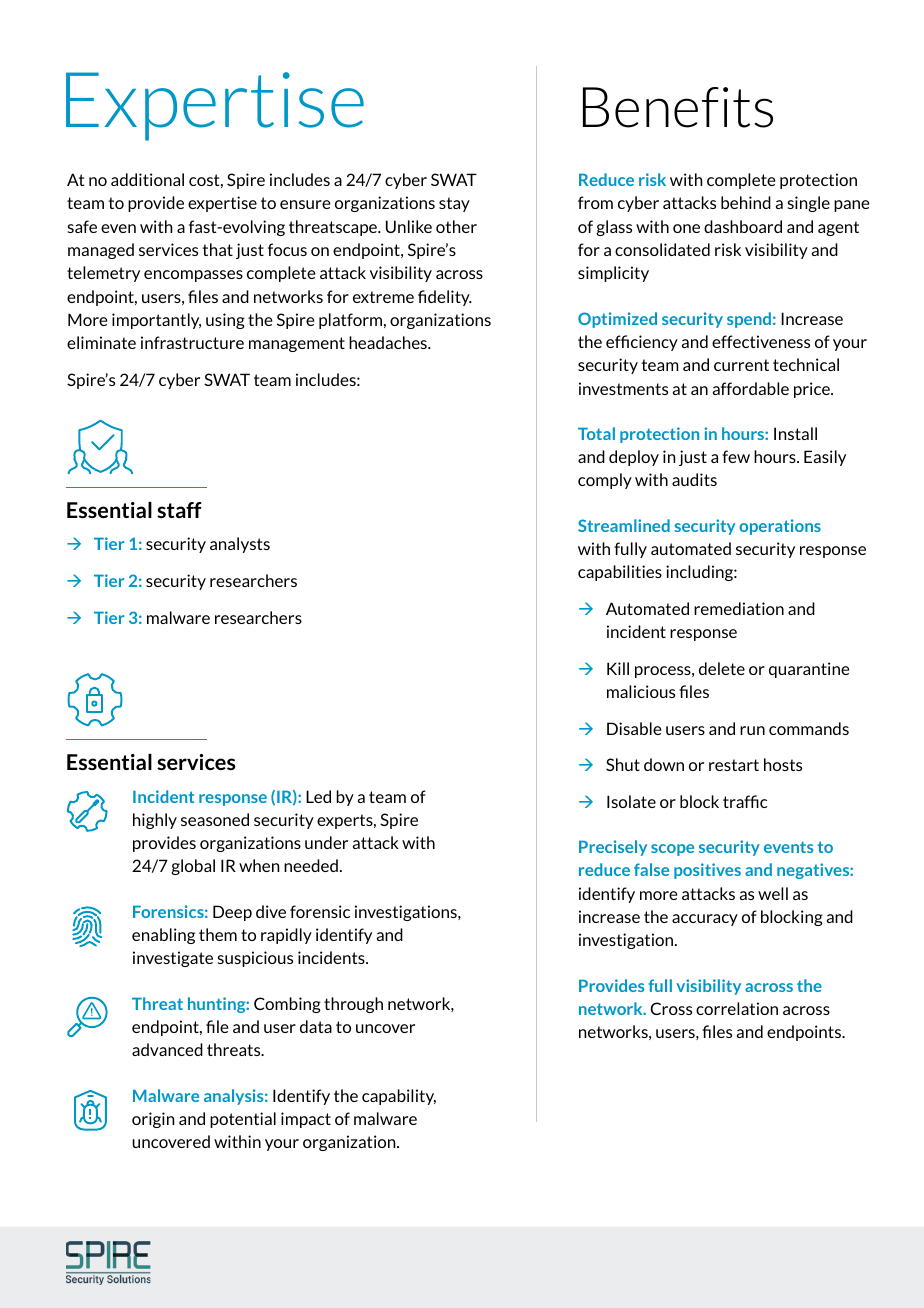  Describe the element at coordinates (179, 510) in the screenshot. I see `staff` at that location.
